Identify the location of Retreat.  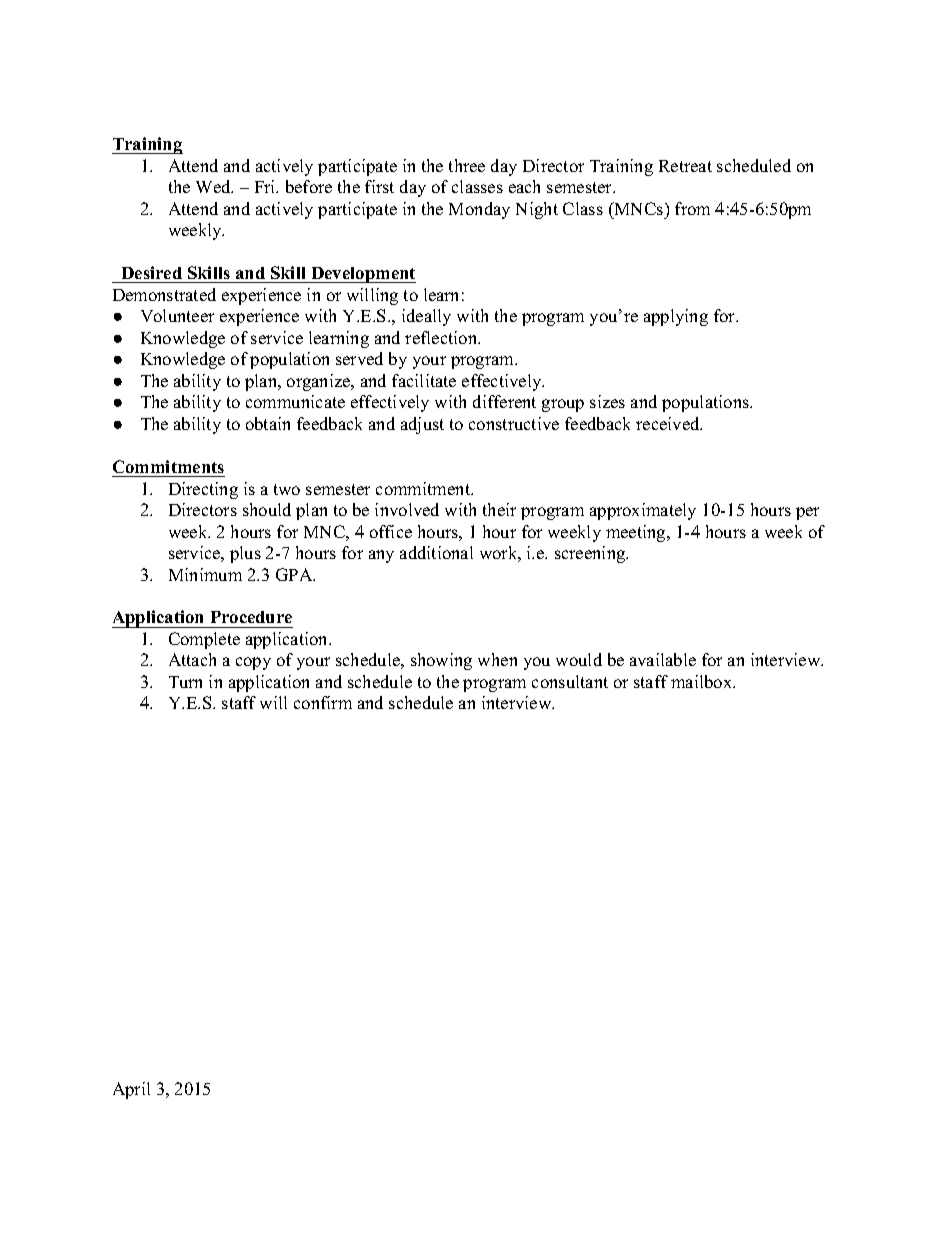
(685, 166).
